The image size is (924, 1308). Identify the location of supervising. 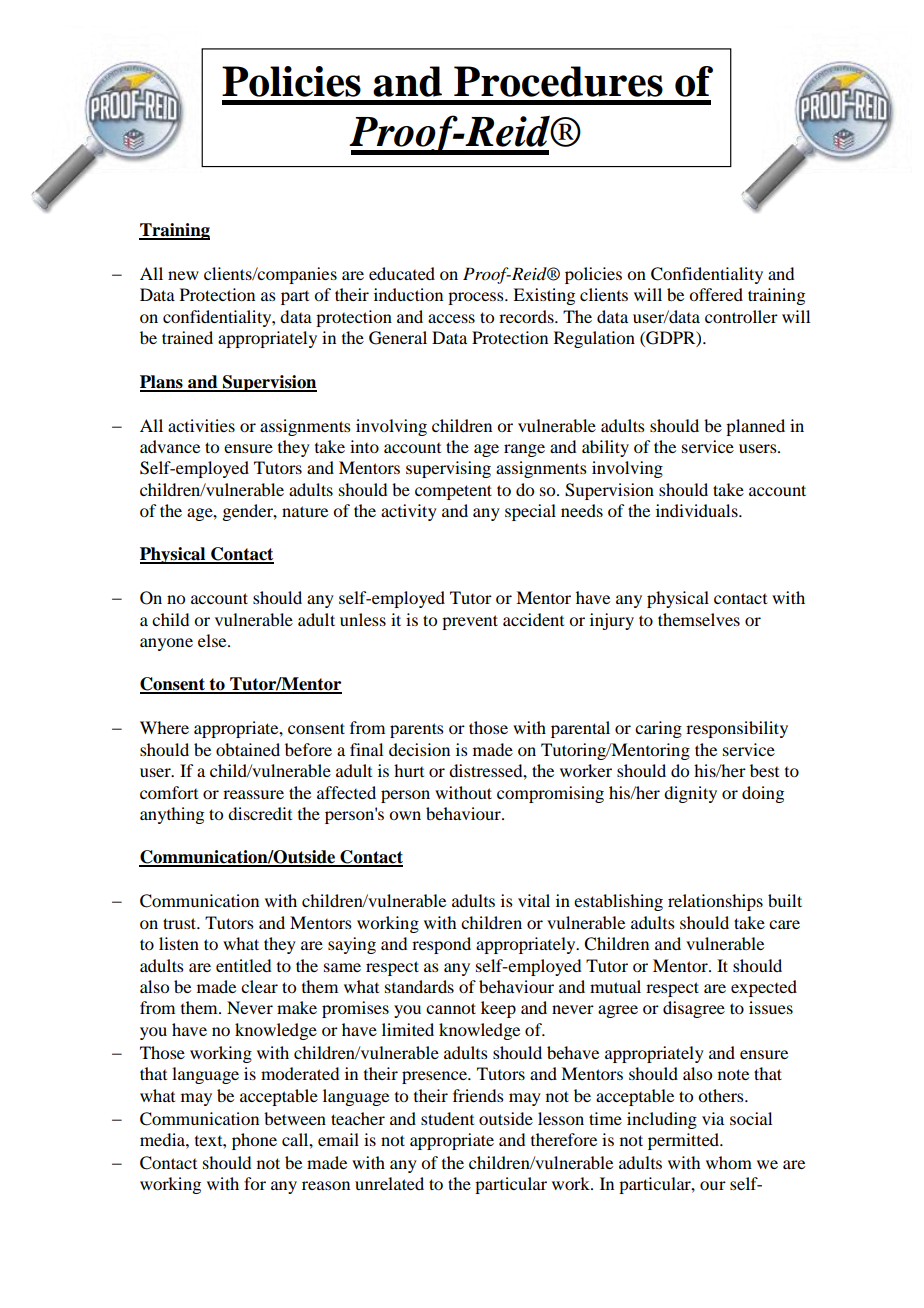
(448, 469).
